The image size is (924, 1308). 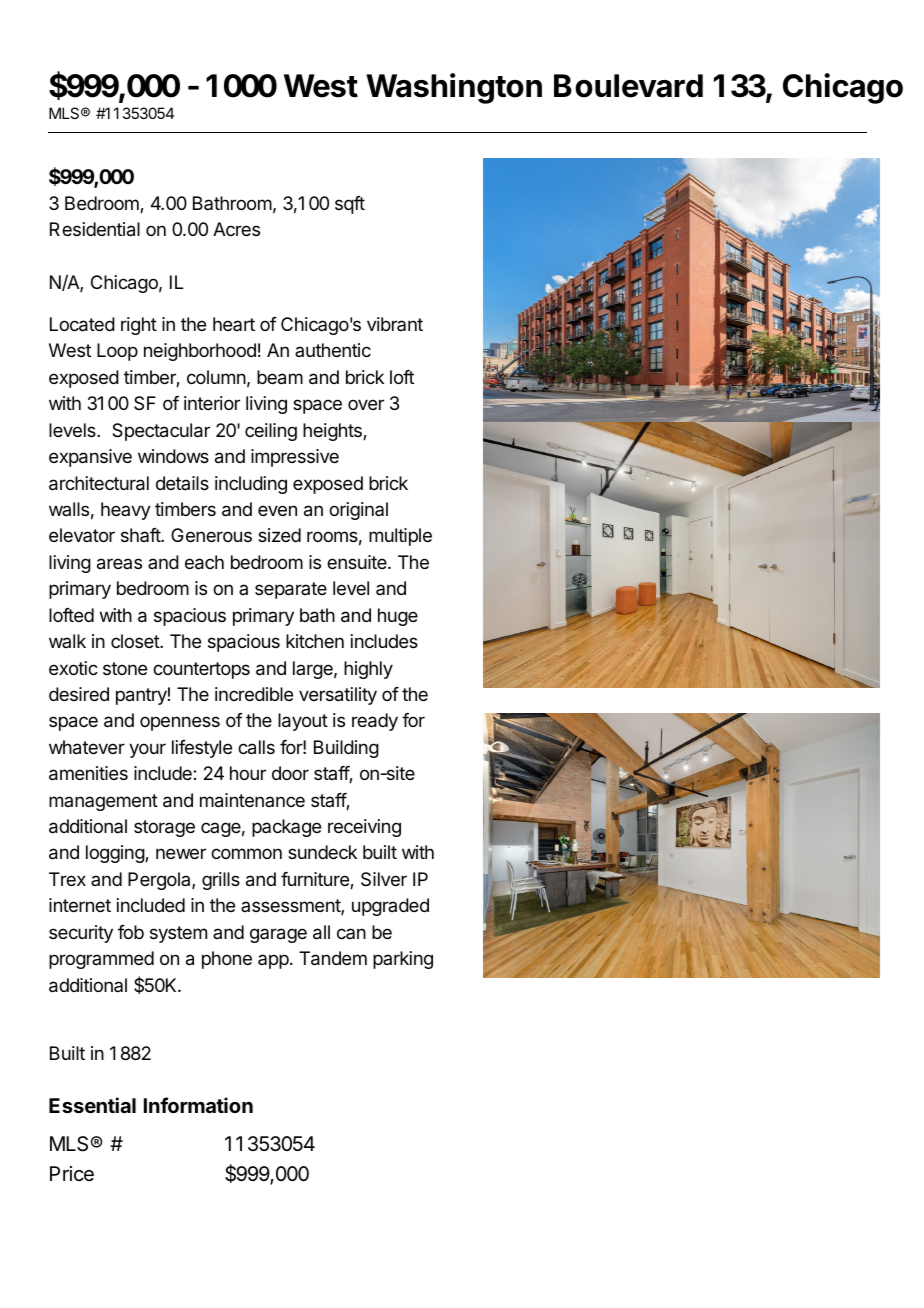 What do you see at coordinates (398, 617) in the page?
I see `huge` at bounding box center [398, 617].
